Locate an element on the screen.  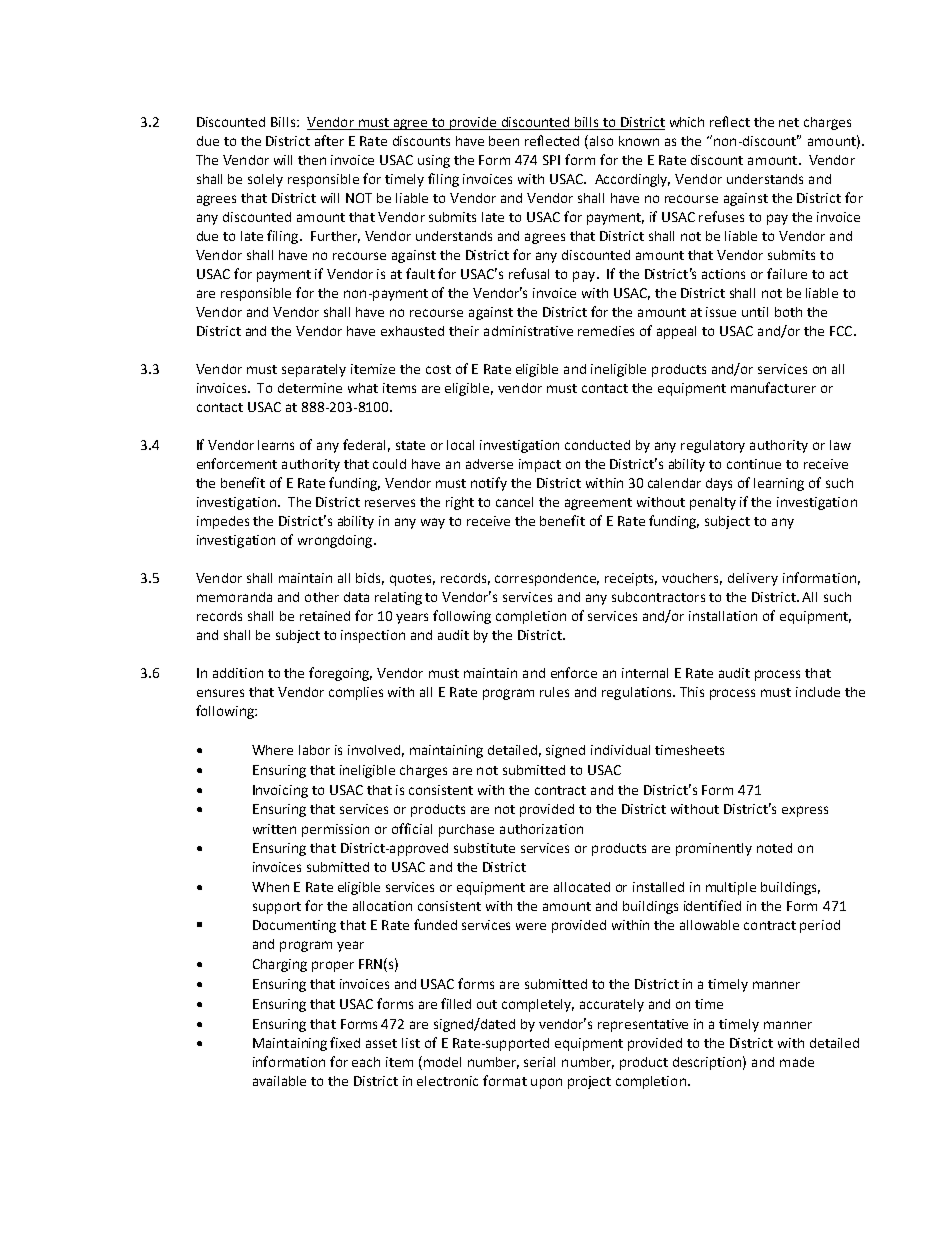
net is located at coordinates (789, 122).
